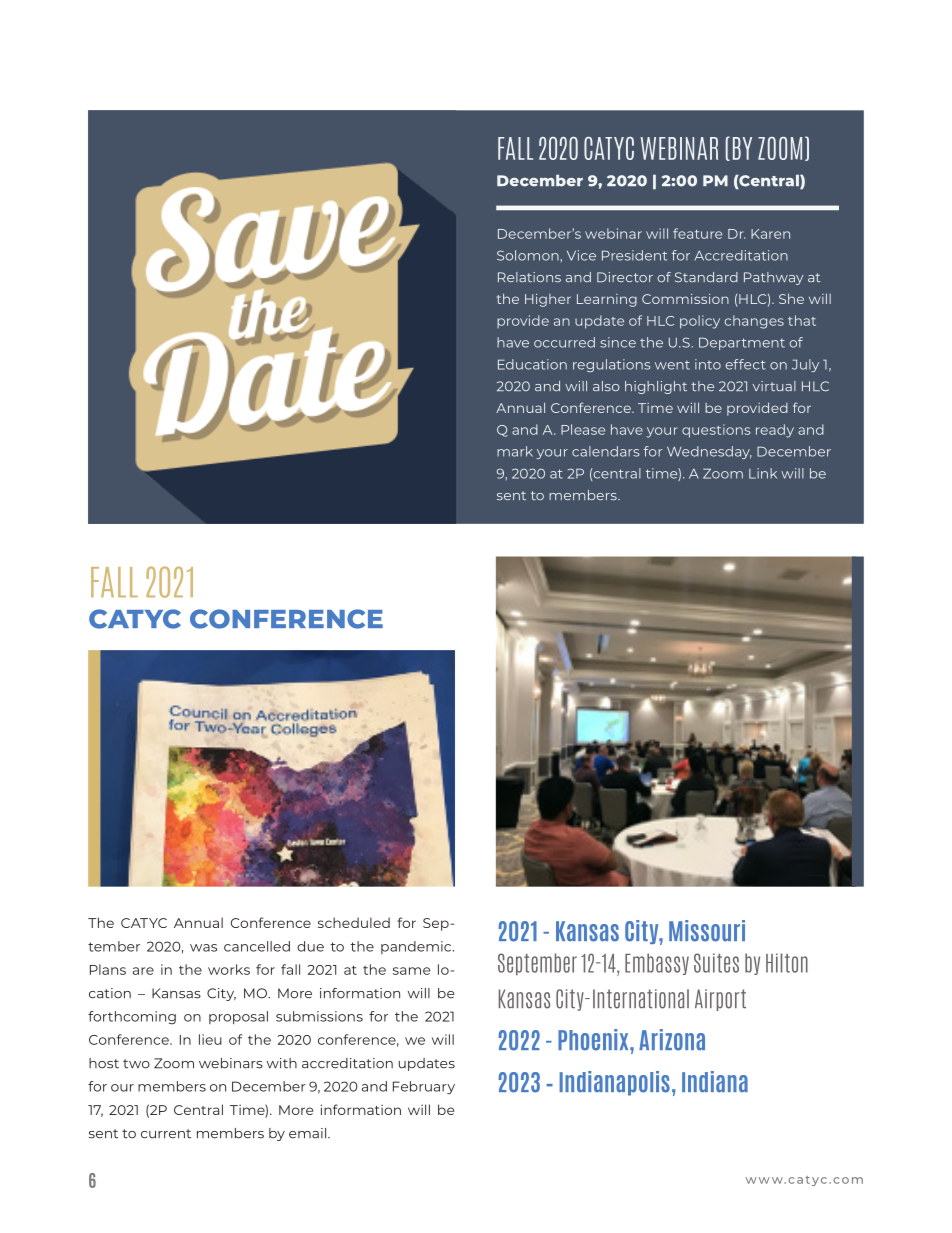 This page has width=952, height=1233. I want to click on Standard, so click(706, 277).
